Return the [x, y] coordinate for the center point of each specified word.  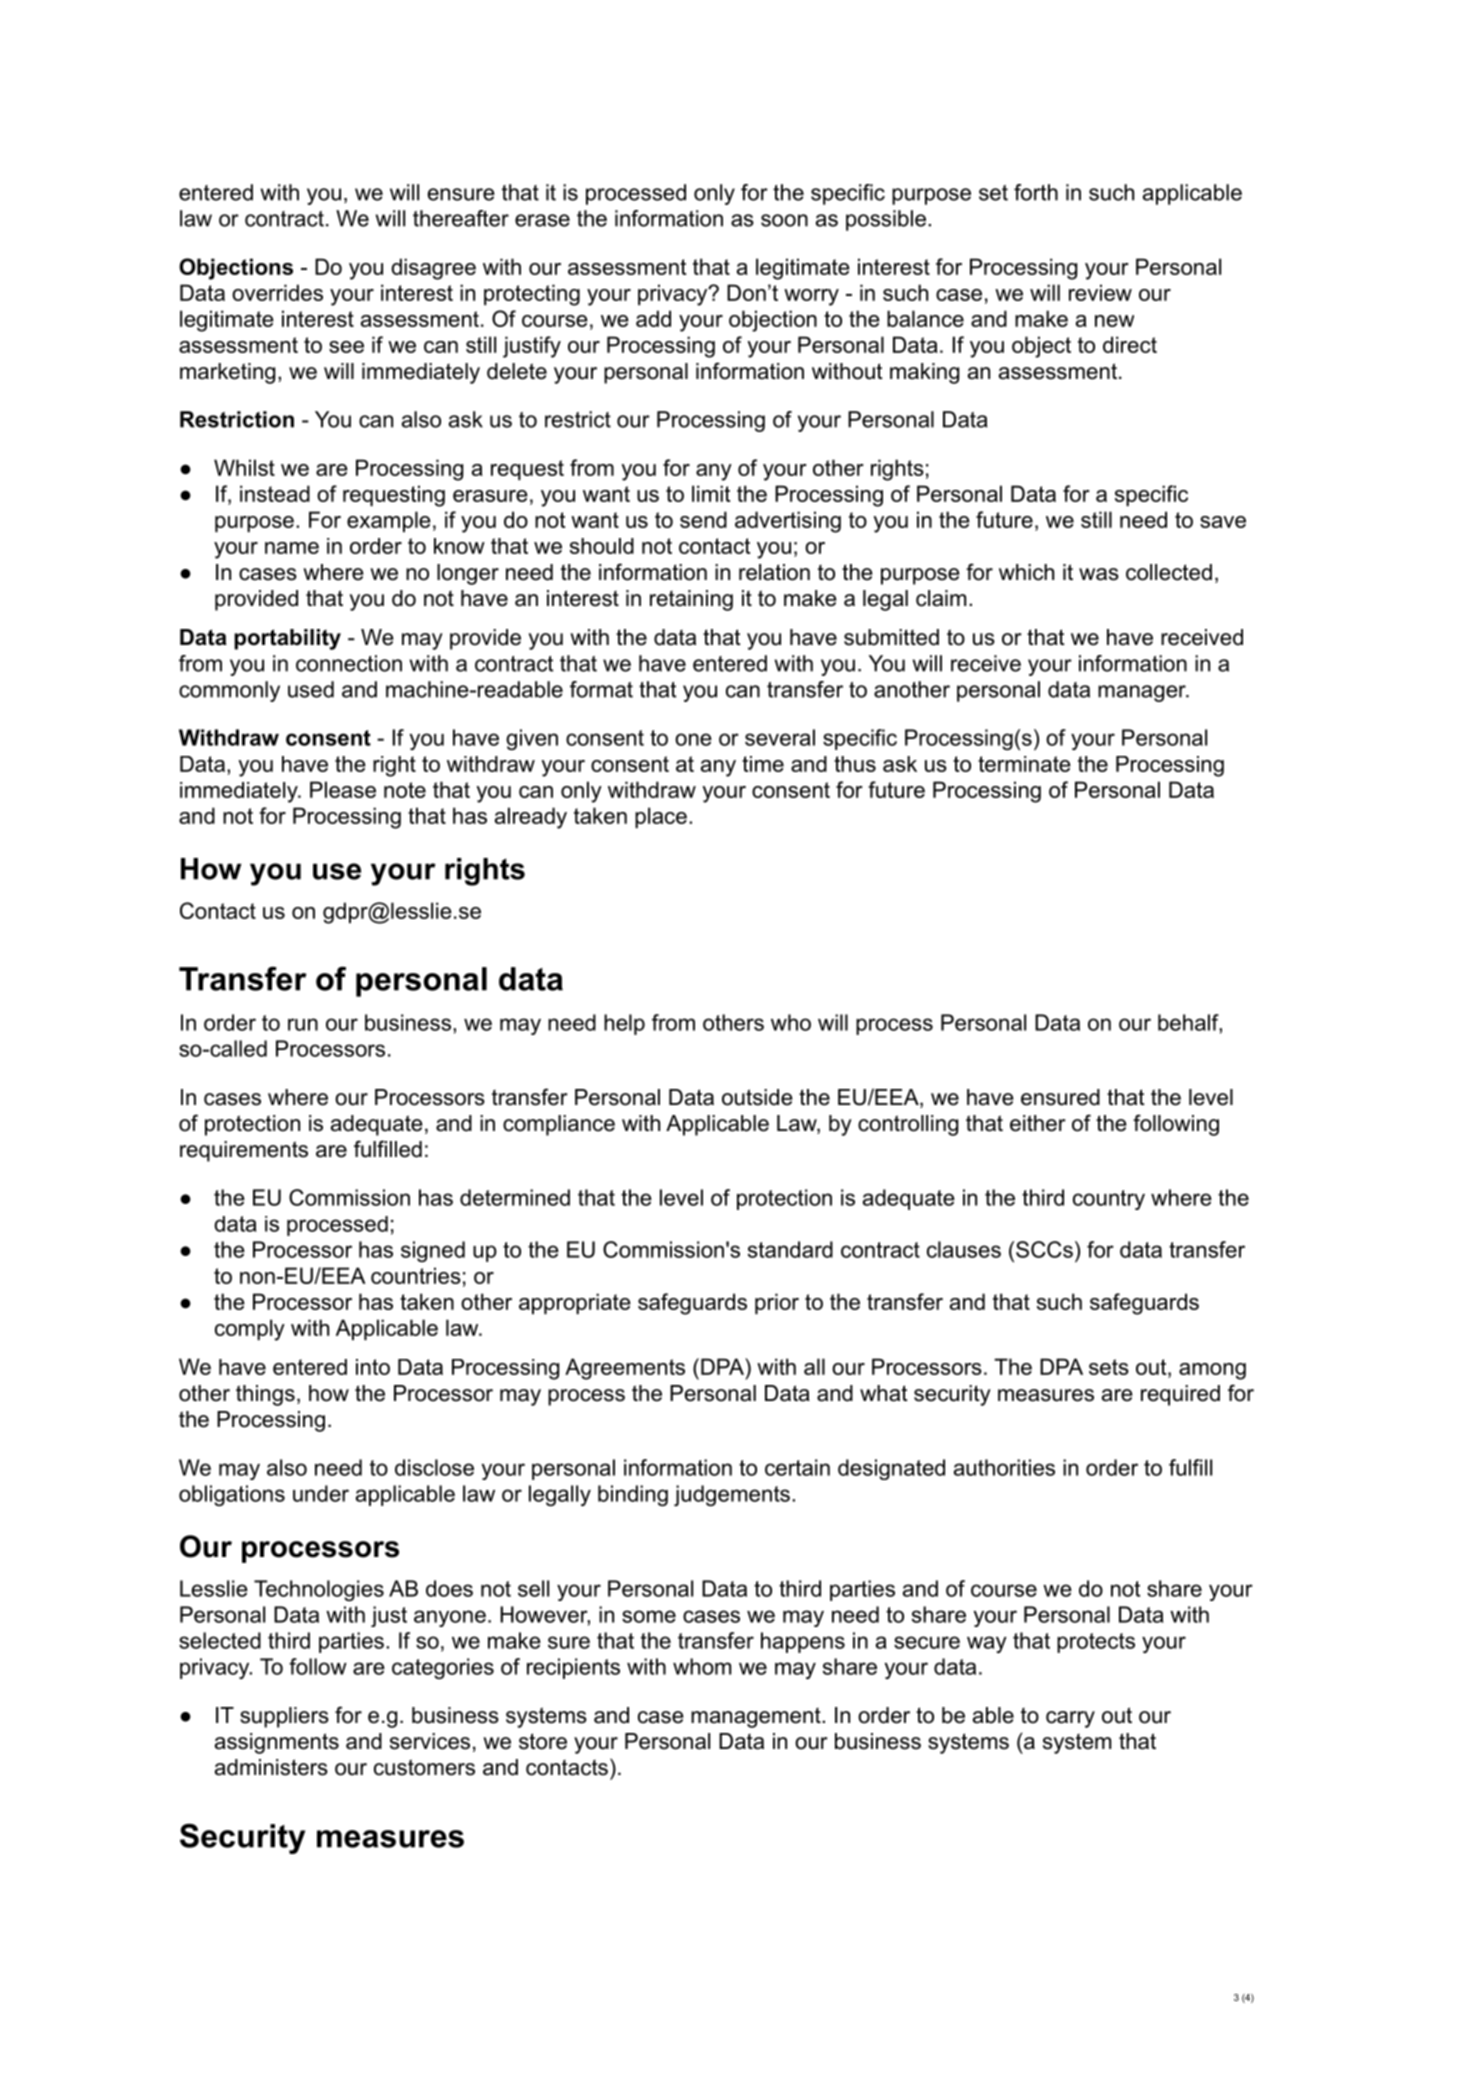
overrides [277, 292]
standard [790, 1249]
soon [784, 220]
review [1100, 292]
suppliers [284, 1717]
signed [433, 1251]
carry [1070, 1719]
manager [1143, 693]
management [757, 1718]
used [311, 689]
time [763, 764]
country [1109, 1200]
